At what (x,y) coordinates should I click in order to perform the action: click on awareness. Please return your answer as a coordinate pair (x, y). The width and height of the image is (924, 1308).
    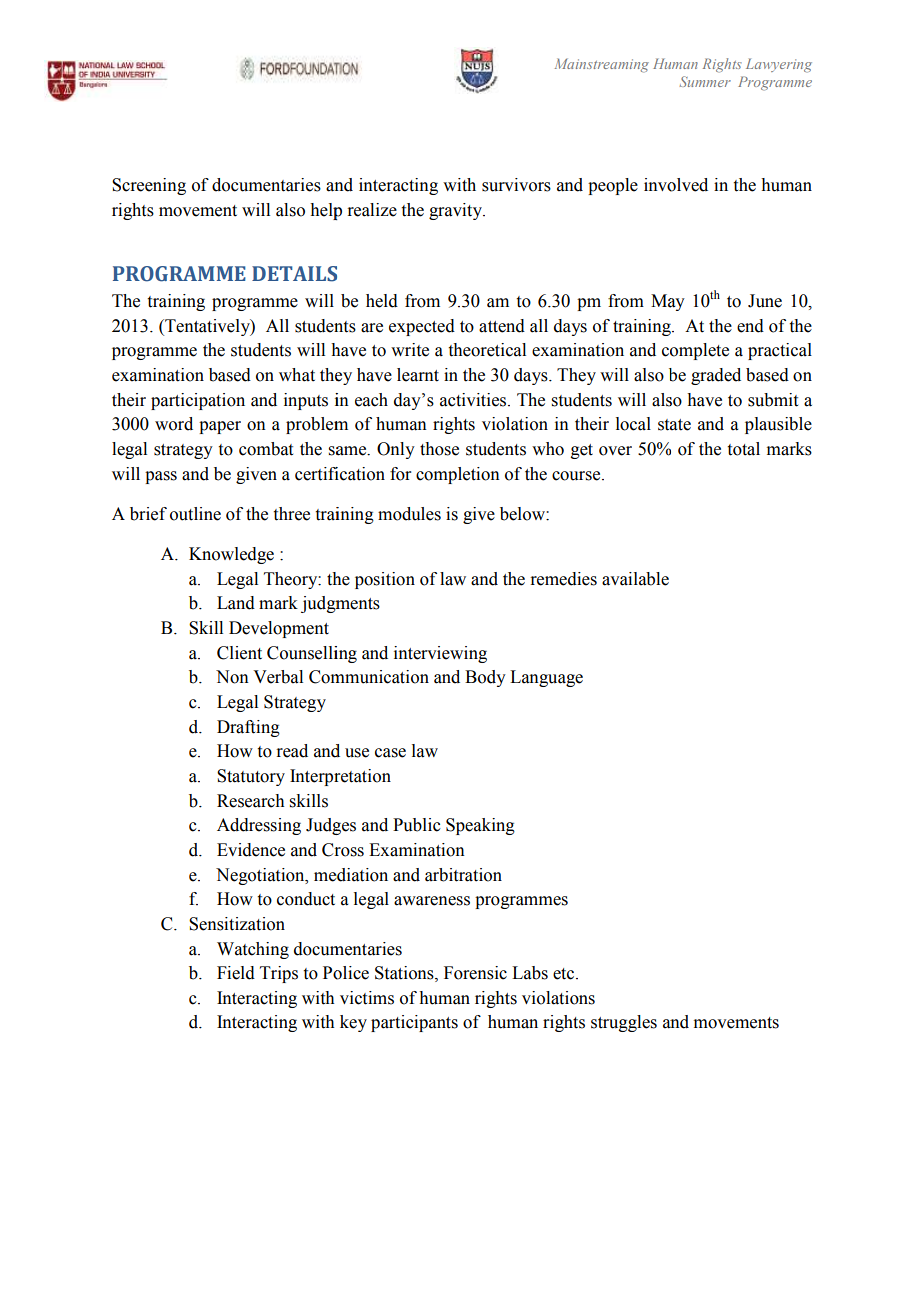
    Looking at the image, I should click on (432, 901).
